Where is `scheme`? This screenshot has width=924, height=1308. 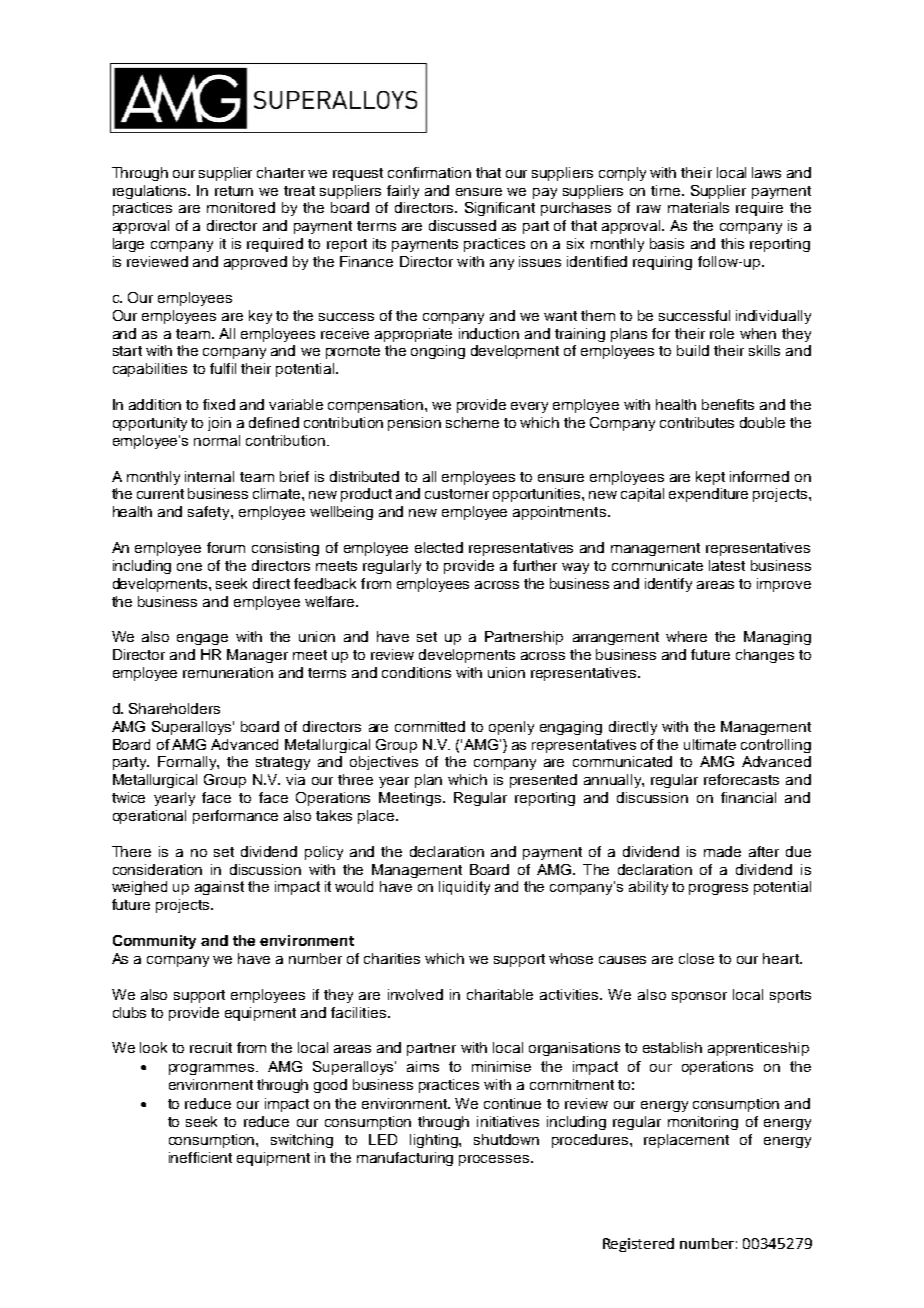
scheme is located at coordinates (472, 422).
